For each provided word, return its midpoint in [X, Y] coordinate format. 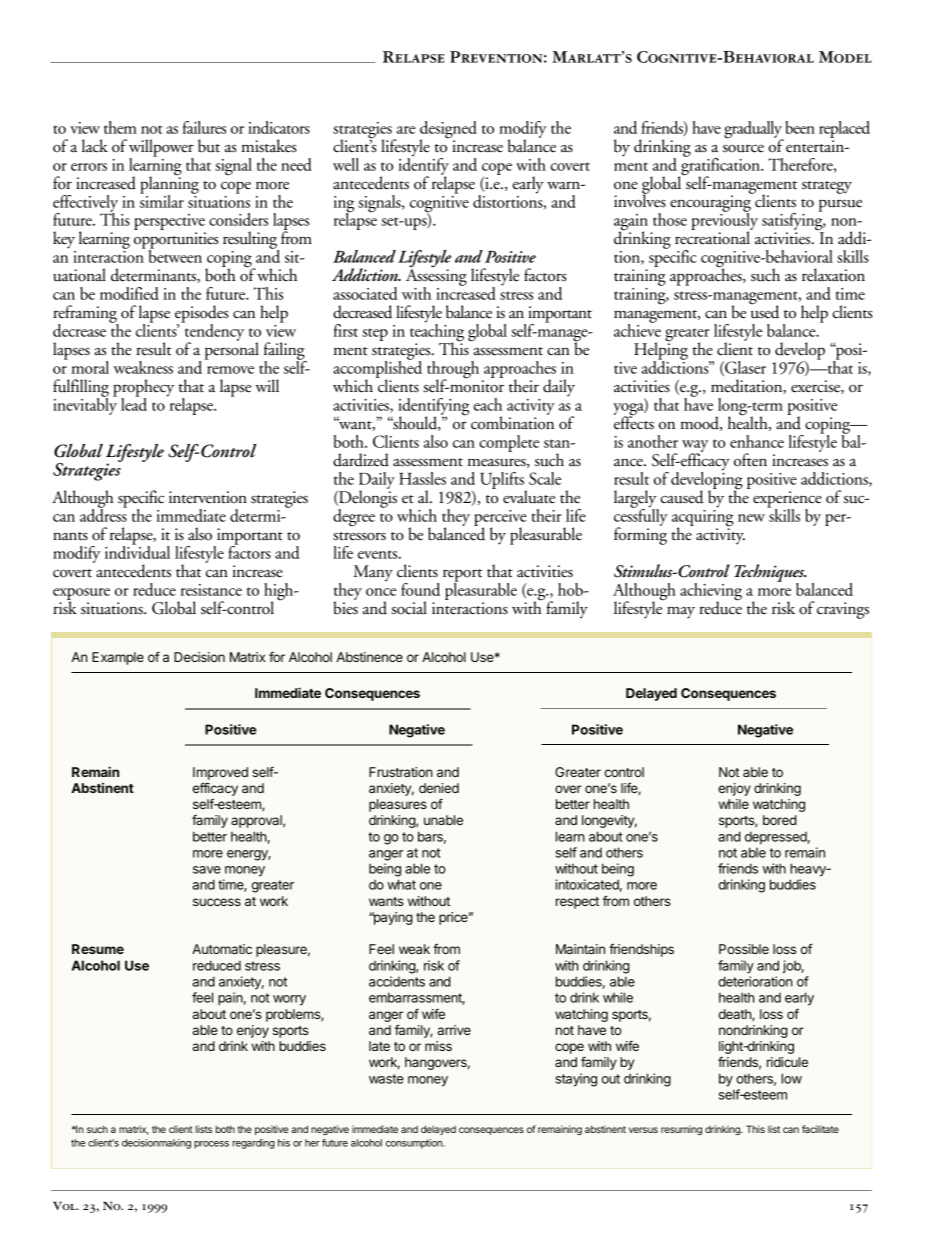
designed [448, 131]
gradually [754, 131]
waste [386, 1079]
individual [137, 551]
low [791, 1078]
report [462, 576]
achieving [711, 593]
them [120, 127]
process [211, 1145]
